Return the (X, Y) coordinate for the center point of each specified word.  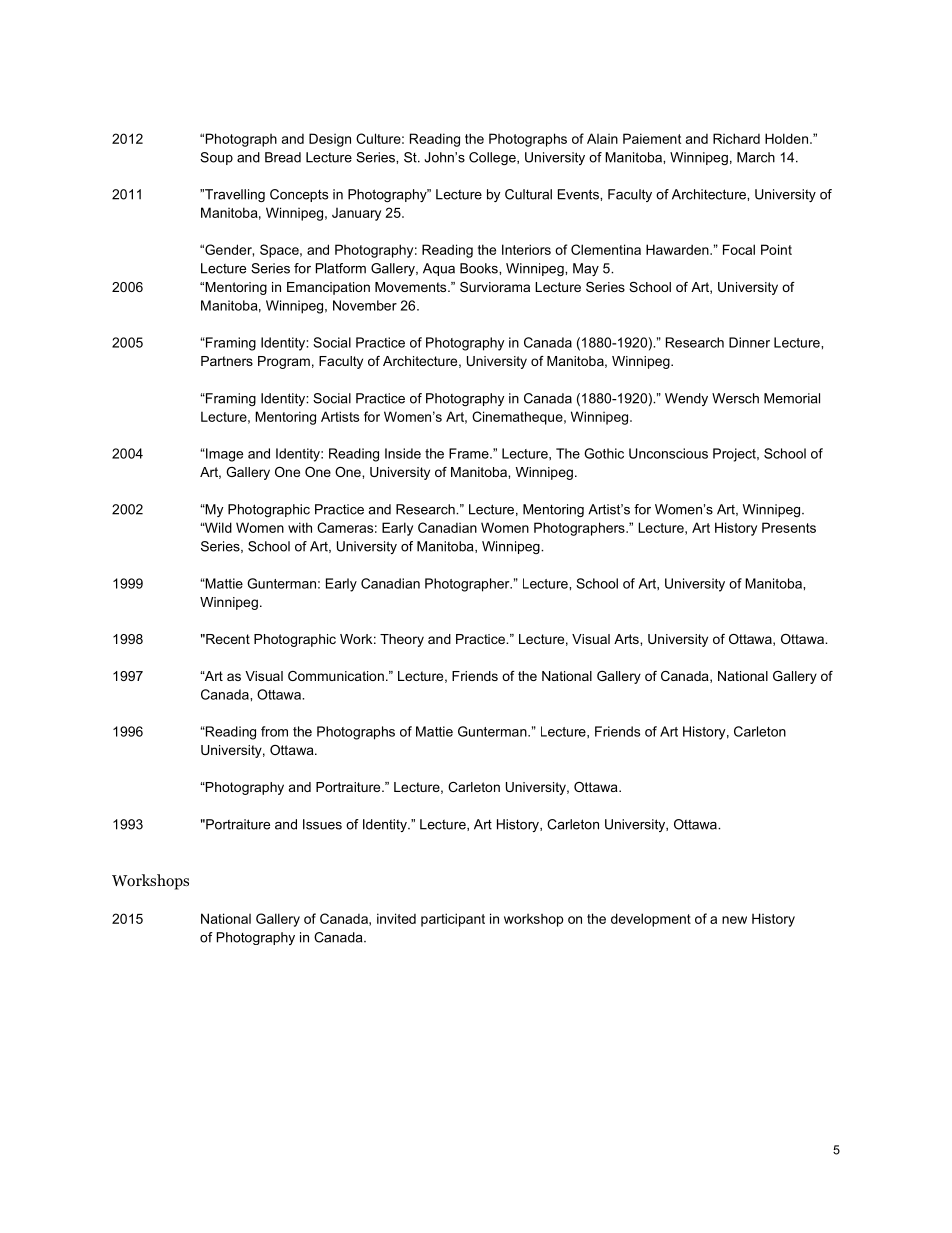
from (274, 731)
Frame (470, 453)
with (300, 527)
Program (284, 362)
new (734, 920)
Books (480, 268)
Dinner (749, 342)
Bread (283, 157)
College (493, 158)
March (756, 157)
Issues (322, 824)
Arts (627, 639)
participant (453, 920)
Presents (789, 527)
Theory (402, 640)
